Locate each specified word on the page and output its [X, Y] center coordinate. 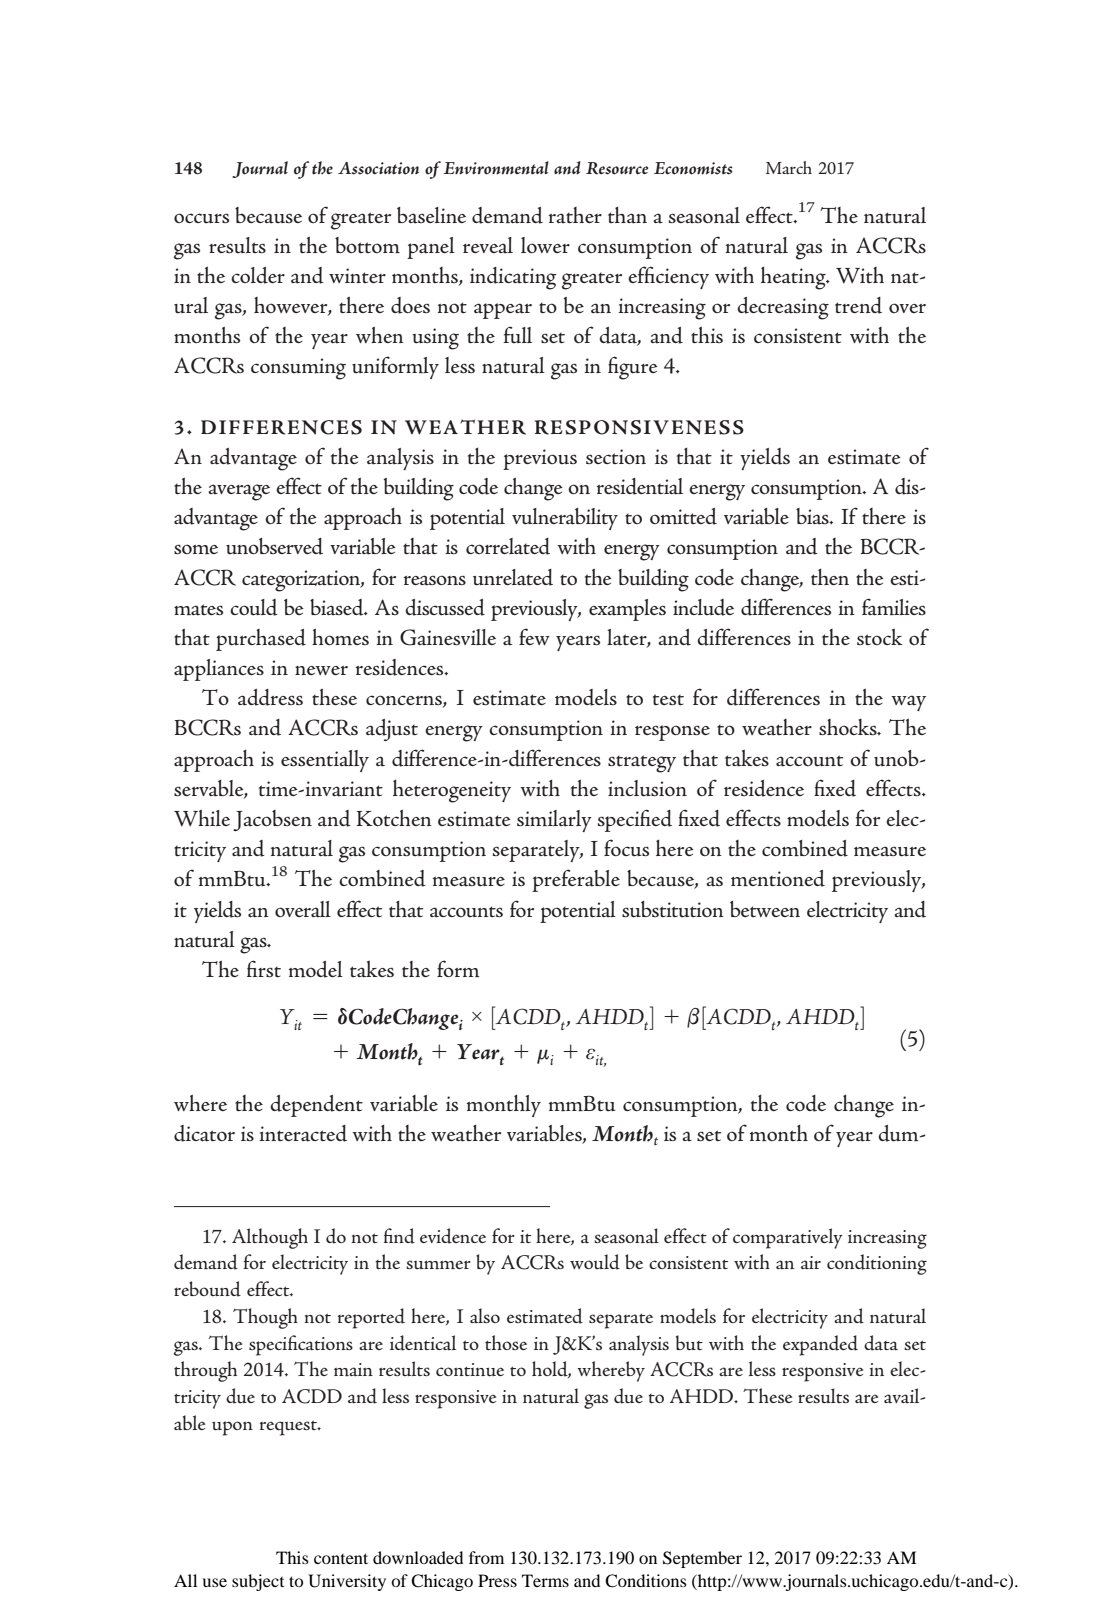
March [789, 167]
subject [258, 1582]
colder [258, 275]
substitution [673, 909]
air [811, 1263]
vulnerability [565, 519]
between [765, 909]
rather [575, 215]
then [830, 576]
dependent [316, 1106]
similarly [554, 821]
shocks [849, 727]
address [270, 697]
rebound [207, 1289]
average [239, 492]
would [595, 1262]
